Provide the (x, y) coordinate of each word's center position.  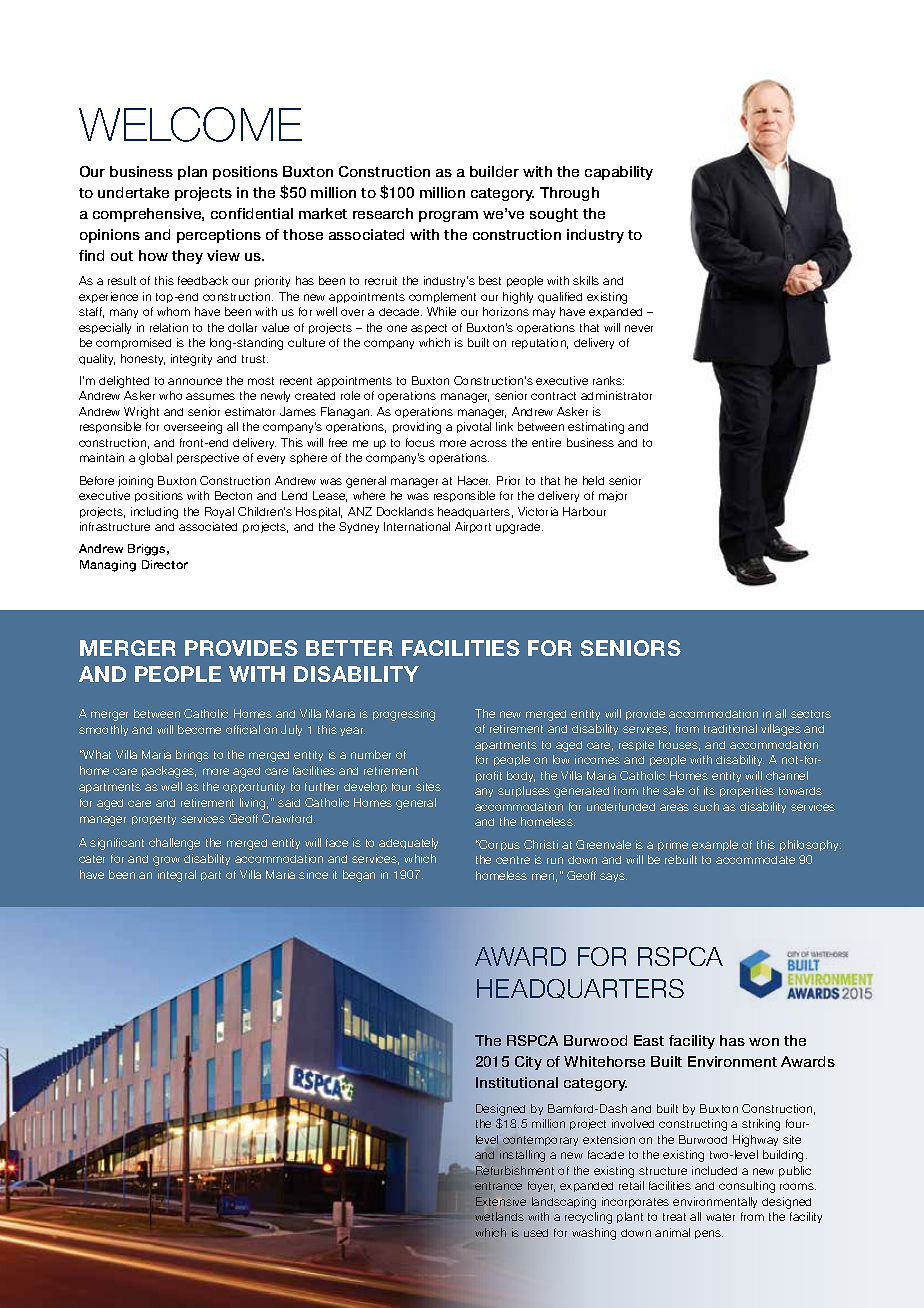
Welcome (190, 124)
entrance (498, 1186)
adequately (408, 843)
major (613, 496)
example (715, 845)
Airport (473, 527)
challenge (174, 844)
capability (619, 173)
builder (494, 171)
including (154, 513)
